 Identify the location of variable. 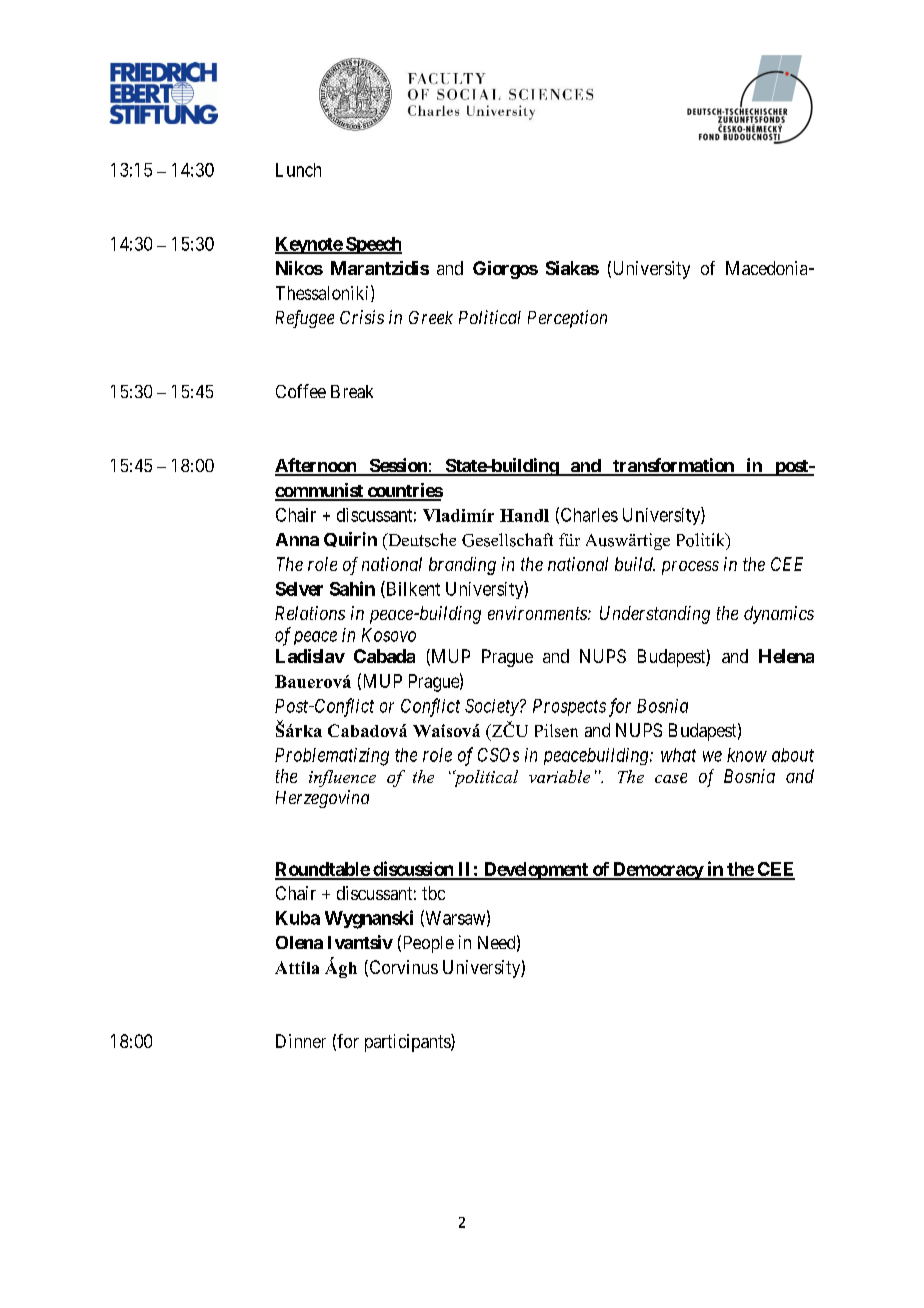
(559, 776).
